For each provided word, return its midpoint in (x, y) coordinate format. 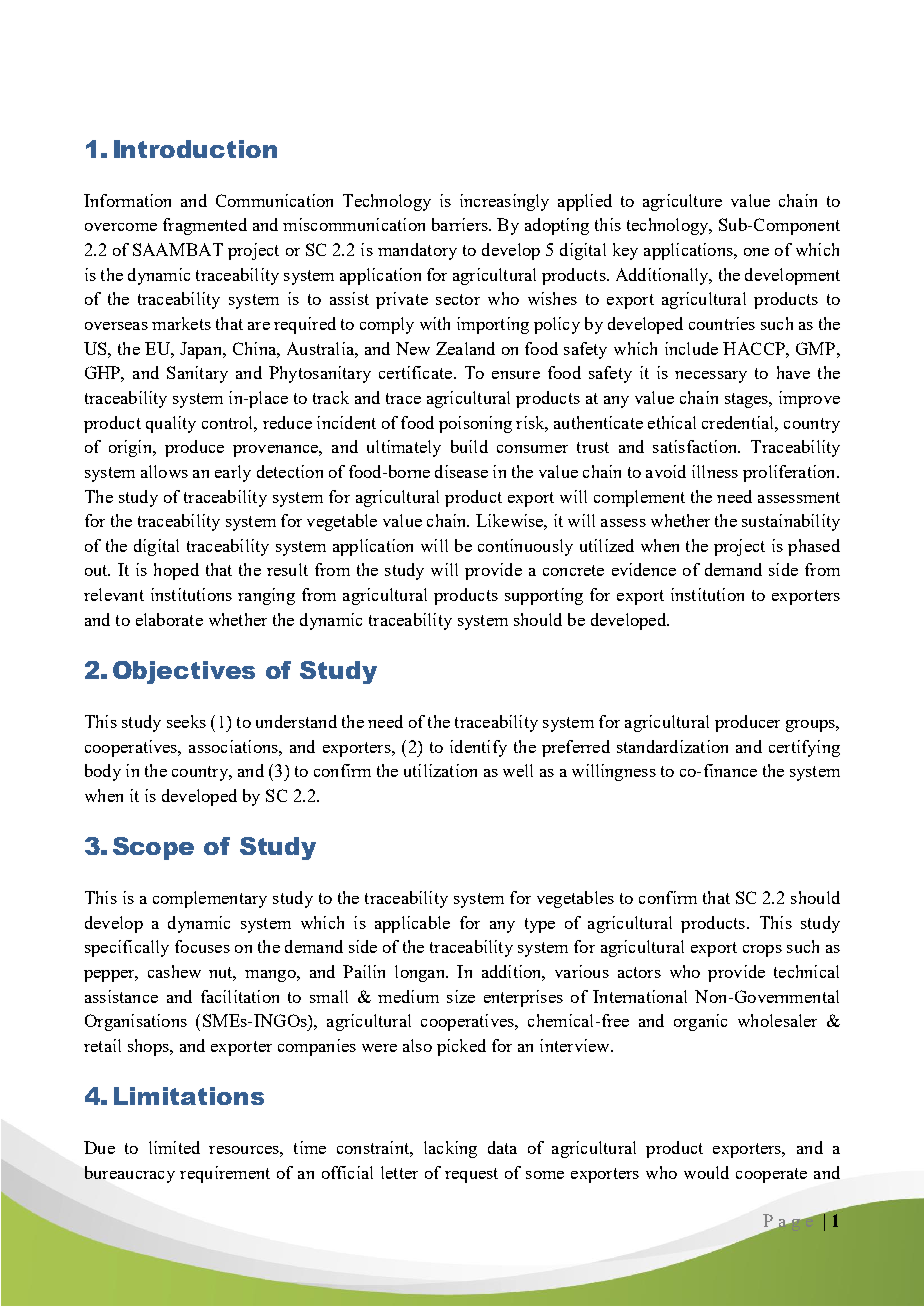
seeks (186, 721)
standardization (672, 746)
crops (762, 951)
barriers (461, 224)
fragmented (205, 226)
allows (164, 471)
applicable (412, 924)
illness (715, 471)
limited (174, 1147)
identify (478, 748)
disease (461, 471)
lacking (450, 1149)
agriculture (682, 202)
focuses (202, 946)
